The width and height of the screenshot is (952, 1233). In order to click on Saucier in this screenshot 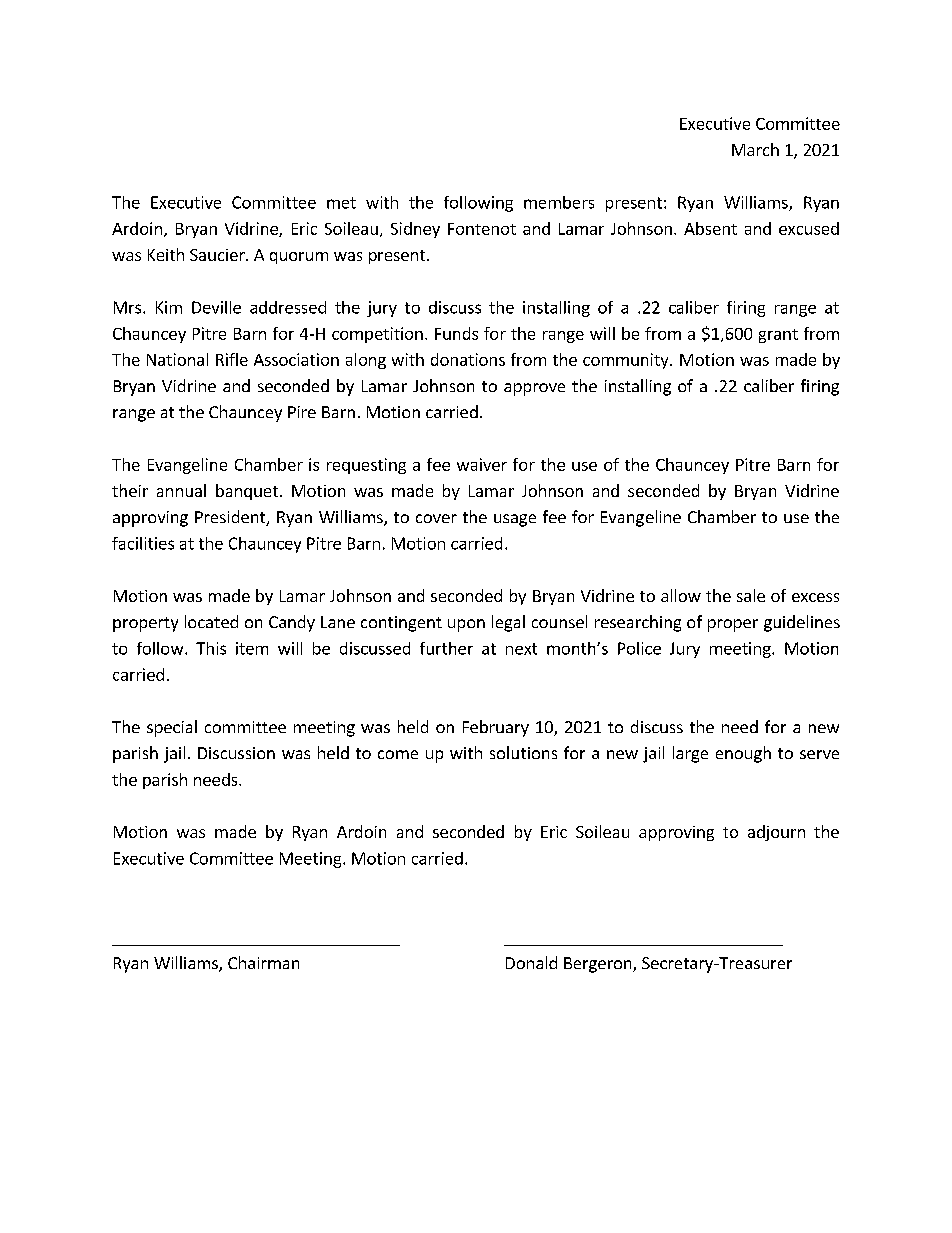, I will do `click(218, 255)`.
